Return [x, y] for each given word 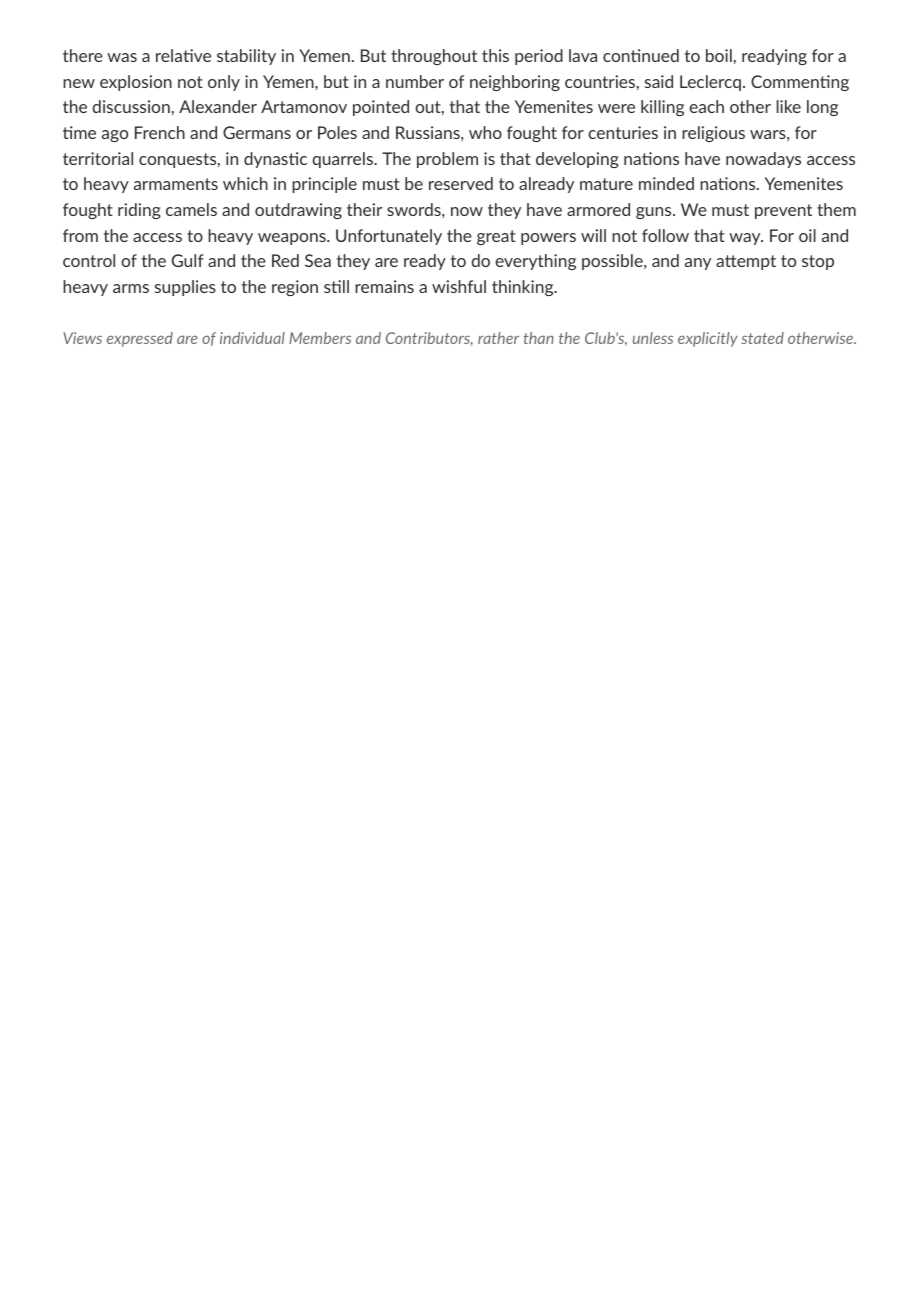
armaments [176, 184]
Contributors [429, 339]
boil [719, 55]
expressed [140, 339]
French [160, 132]
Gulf [188, 260]
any [698, 264]
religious [713, 134]
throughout [434, 57]
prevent [783, 211]
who [485, 132]
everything [535, 262]
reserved [461, 183]
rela [170, 55]
